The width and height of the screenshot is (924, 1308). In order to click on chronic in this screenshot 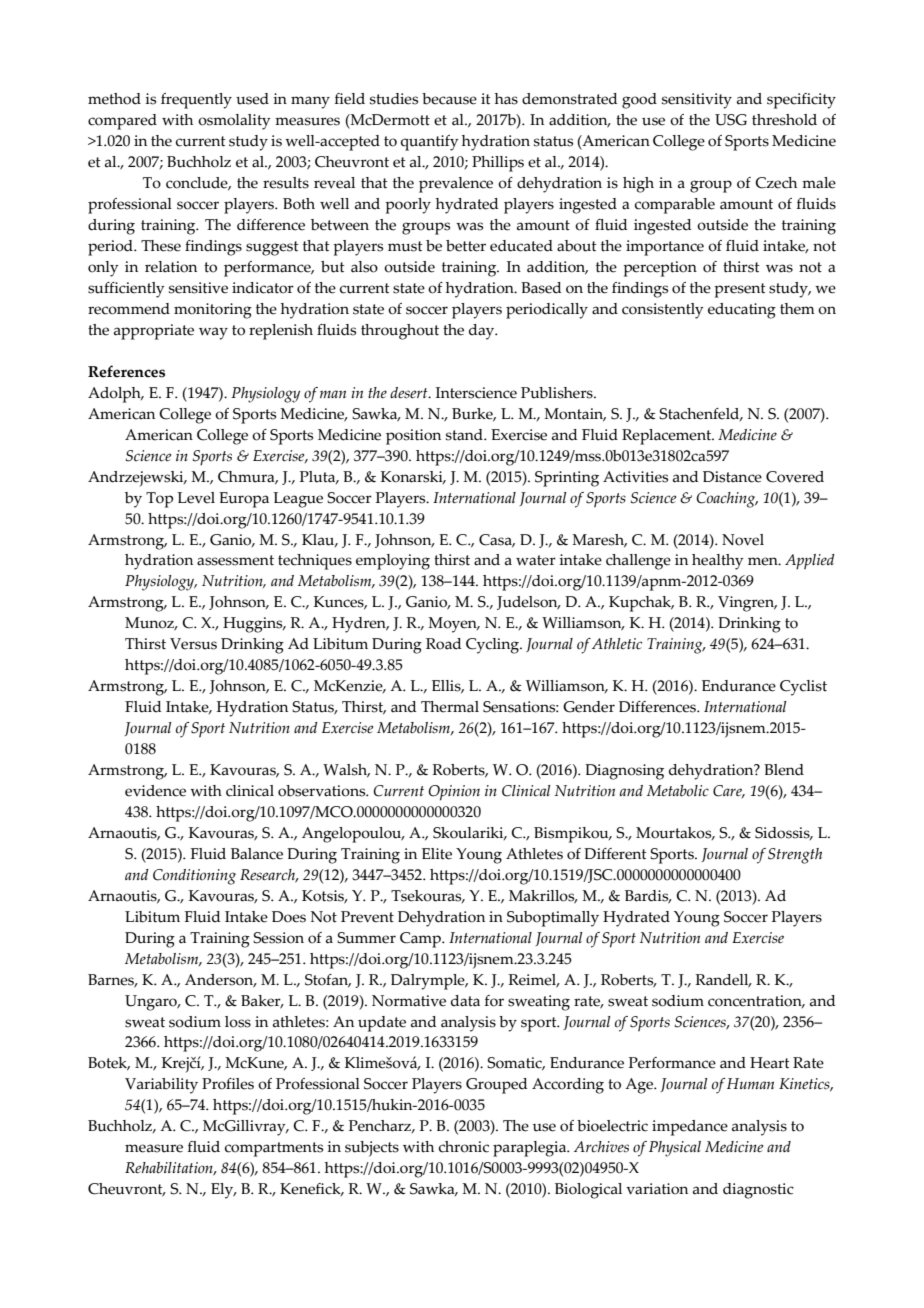, I will do `click(464, 1147)`.
